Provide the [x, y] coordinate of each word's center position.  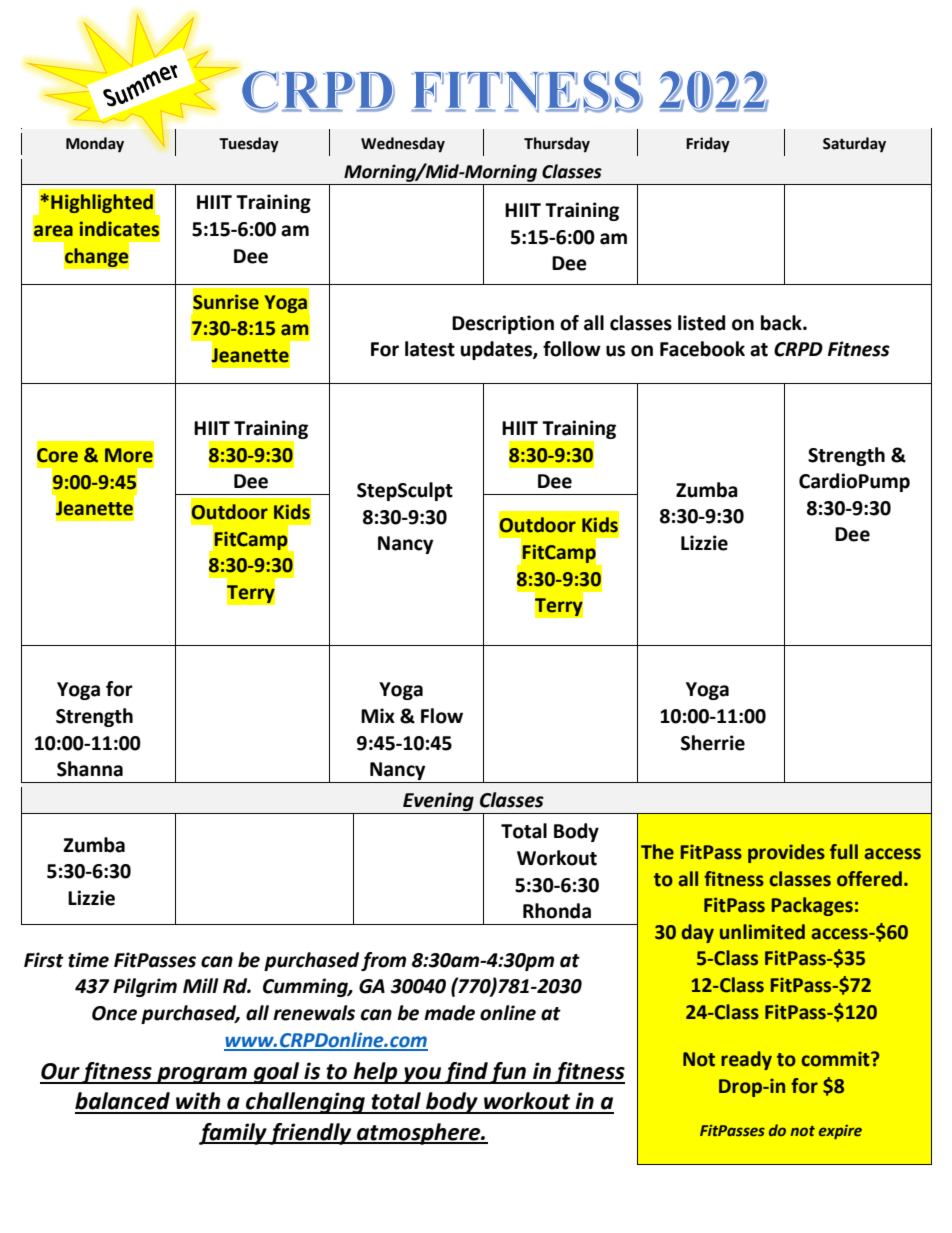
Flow [442, 716]
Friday [708, 145]
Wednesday [403, 145]
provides [786, 853]
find [466, 1073]
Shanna [90, 769]
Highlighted [102, 203]
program [202, 1075]
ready [746, 1060]
